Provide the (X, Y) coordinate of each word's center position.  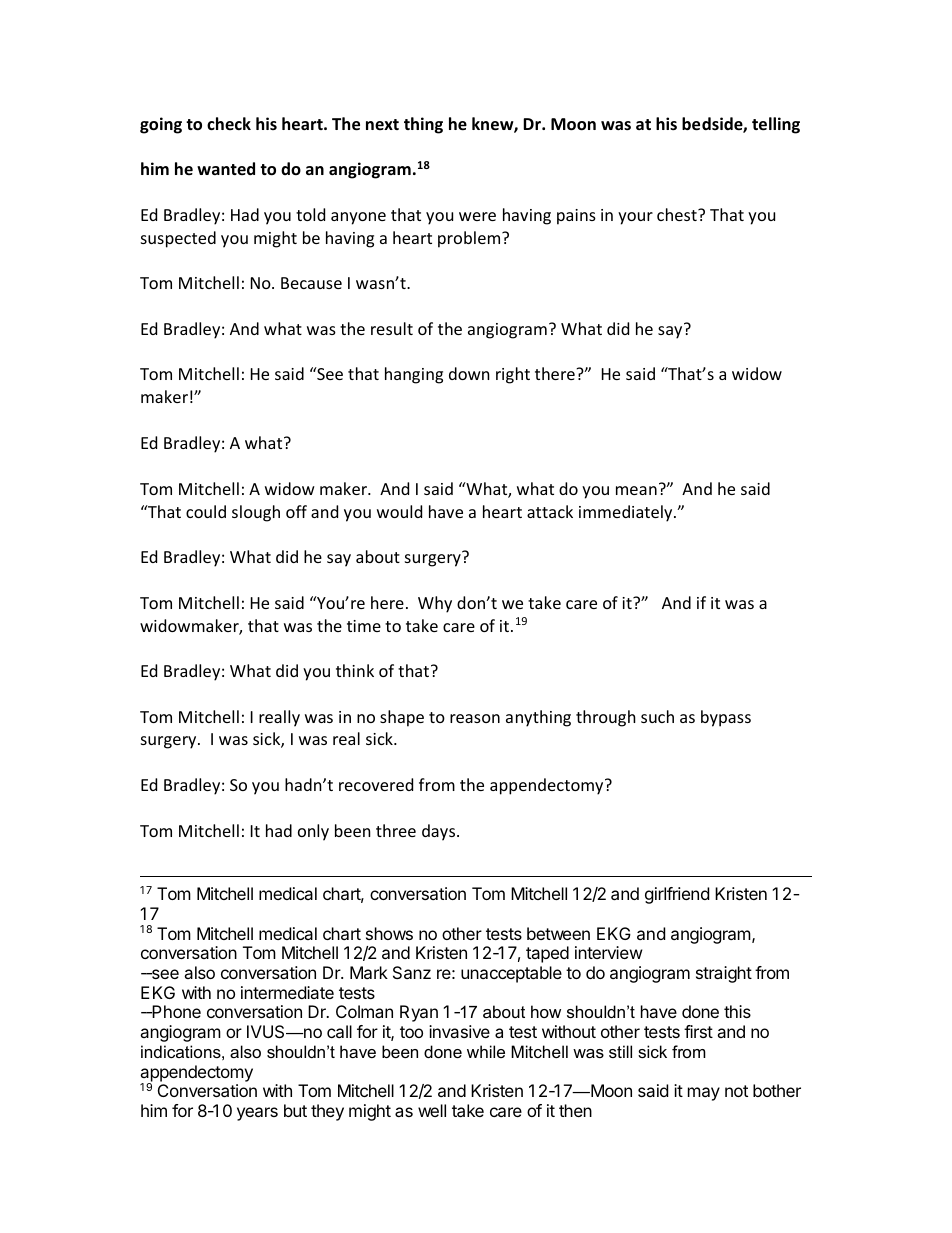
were (477, 216)
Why (435, 604)
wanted (226, 168)
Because (311, 283)
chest (678, 214)
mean (636, 490)
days (440, 832)
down (469, 373)
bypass (726, 718)
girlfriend (677, 895)
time (364, 626)
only (313, 832)
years (257, 1114)
